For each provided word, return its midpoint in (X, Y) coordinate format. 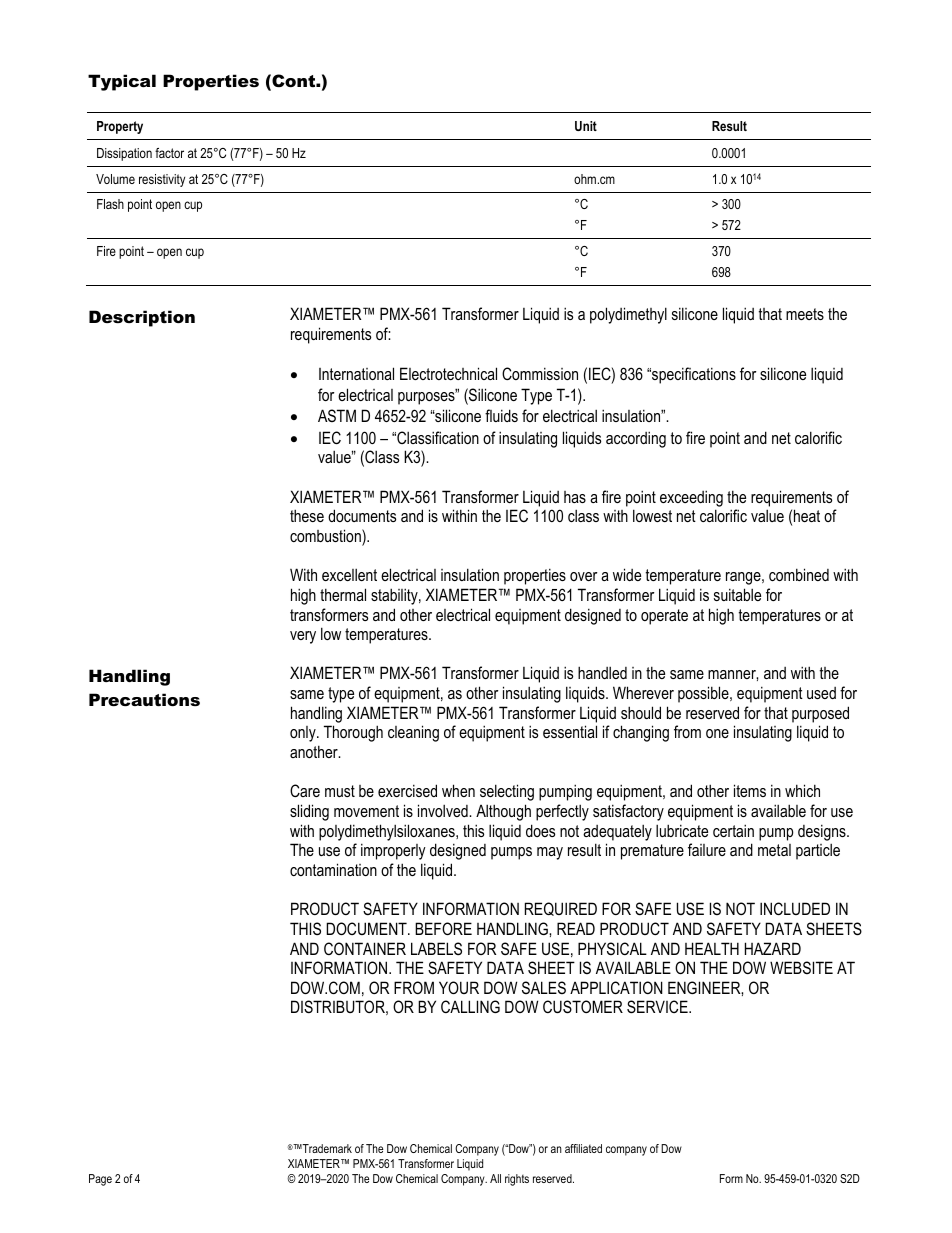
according (636, 439)
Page (100, 1180)
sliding (309, 812)
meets (805, 314)
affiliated (583, 1148)
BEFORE (443, 928)
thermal (343, 594)
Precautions (144, 699)
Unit (586, 126)
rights (517, 1180)
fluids (501, 415)
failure (707, 849)
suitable (737, 594)
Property (120, 127)
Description (142, 318)
